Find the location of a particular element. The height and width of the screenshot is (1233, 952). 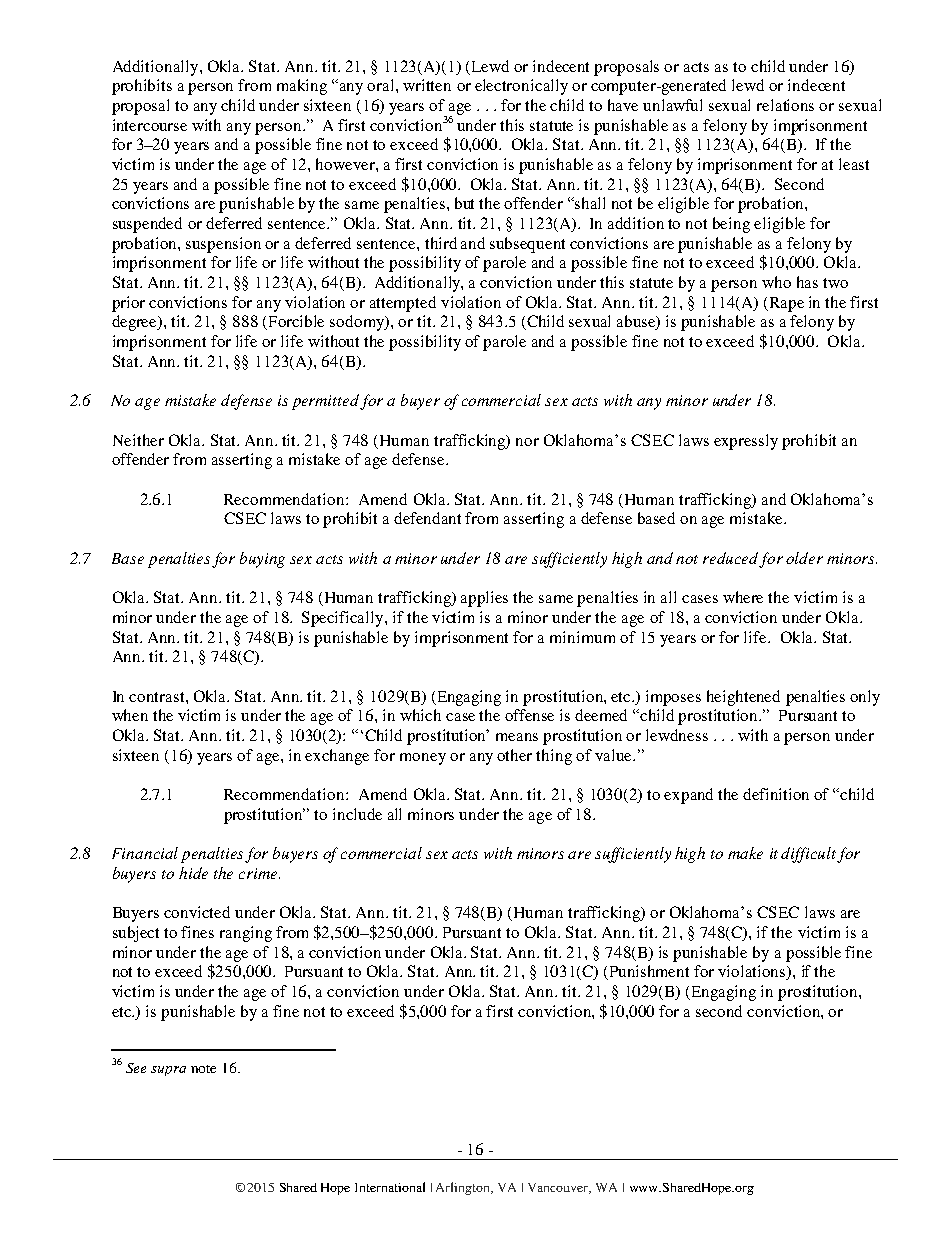

Arlington is located at coordinates (464, 1188).
